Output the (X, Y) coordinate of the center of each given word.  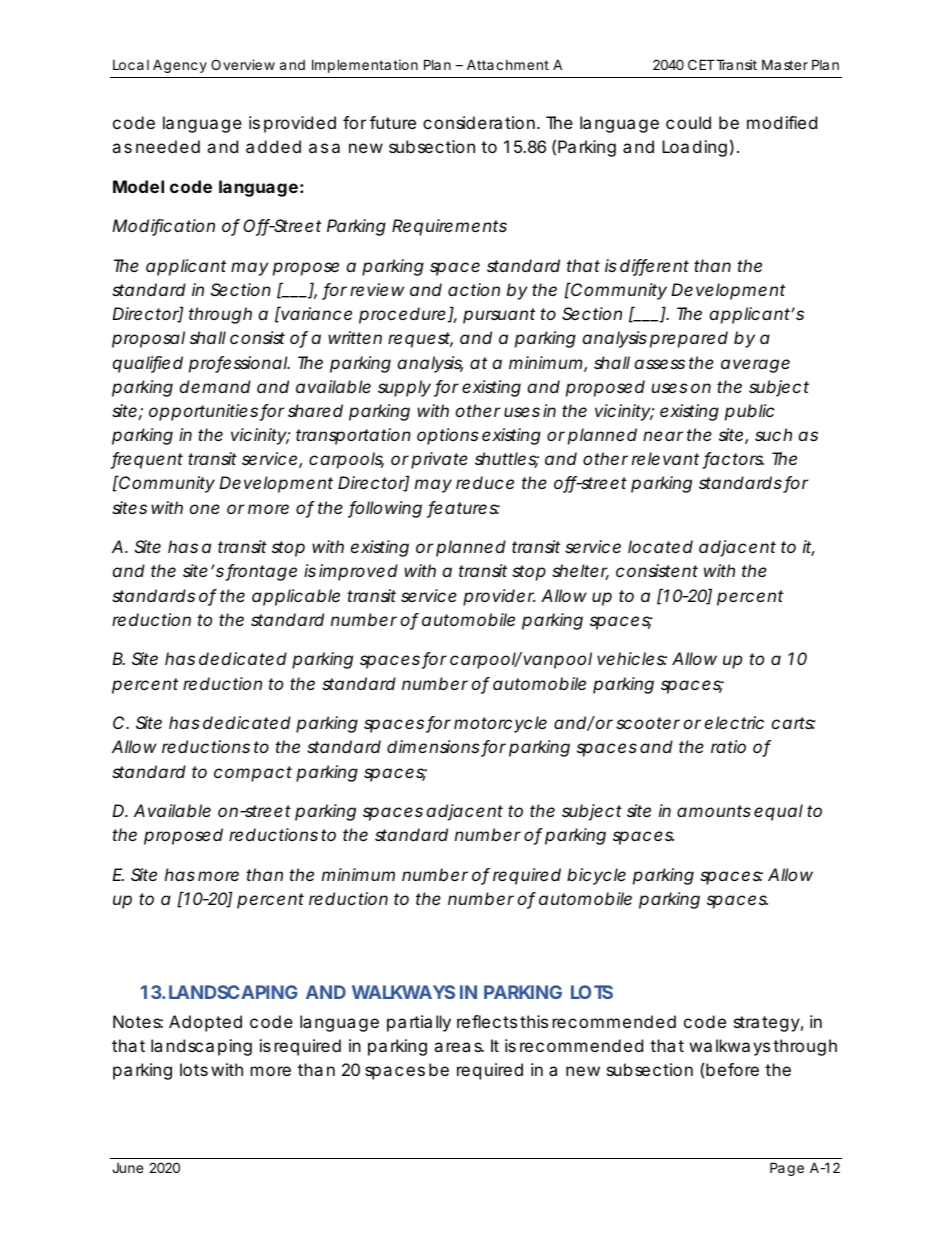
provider (499, 597)
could (688, 122)
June (127, 1168)
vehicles (632, 658)
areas (459, 1047)
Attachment (508, 64)
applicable (296, 597)
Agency (180, 66)
